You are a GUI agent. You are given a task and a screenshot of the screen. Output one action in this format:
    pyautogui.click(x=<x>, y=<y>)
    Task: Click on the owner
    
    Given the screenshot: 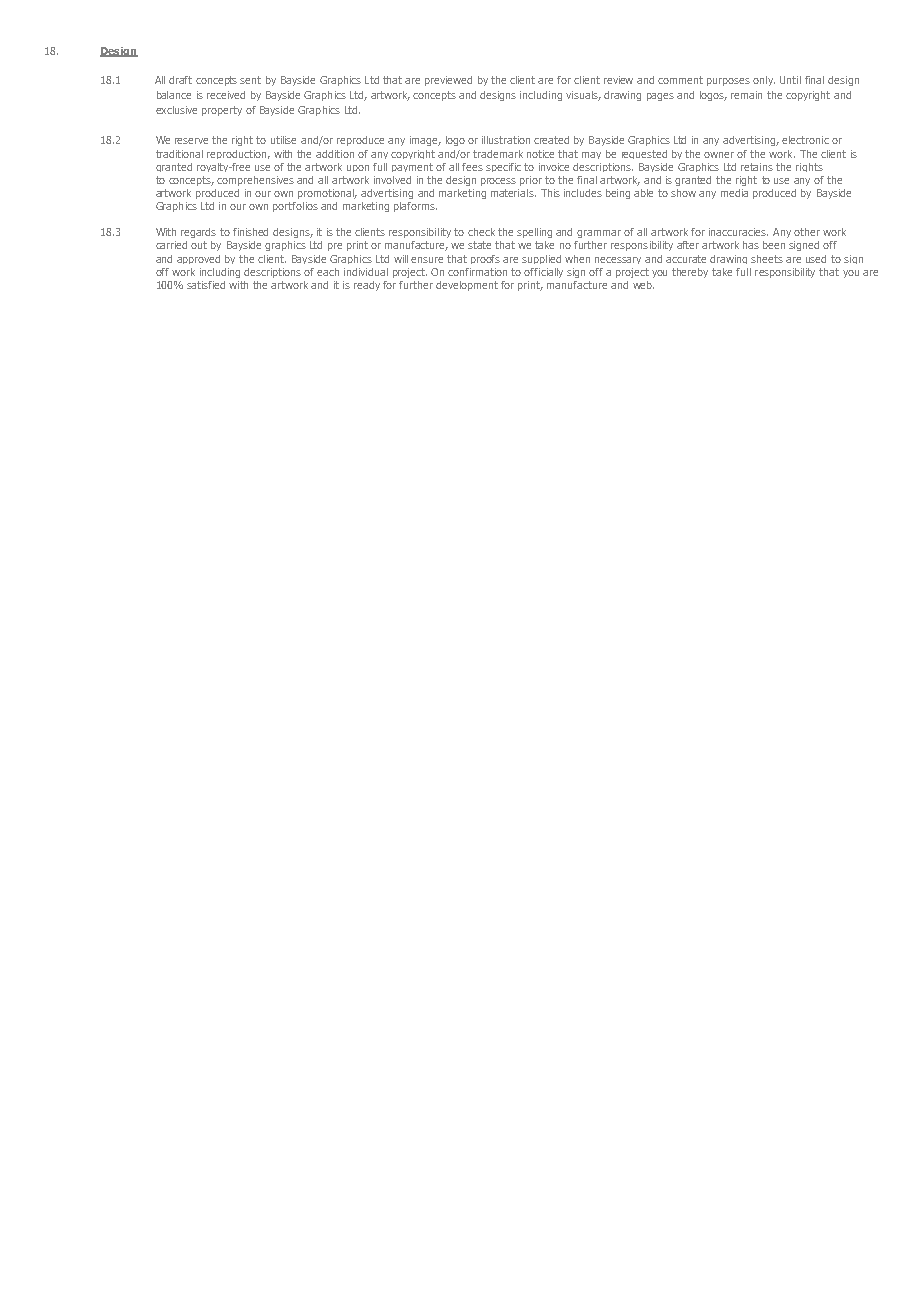 What is the action you would take?
    pyautogui.click(x=719, y=155)
